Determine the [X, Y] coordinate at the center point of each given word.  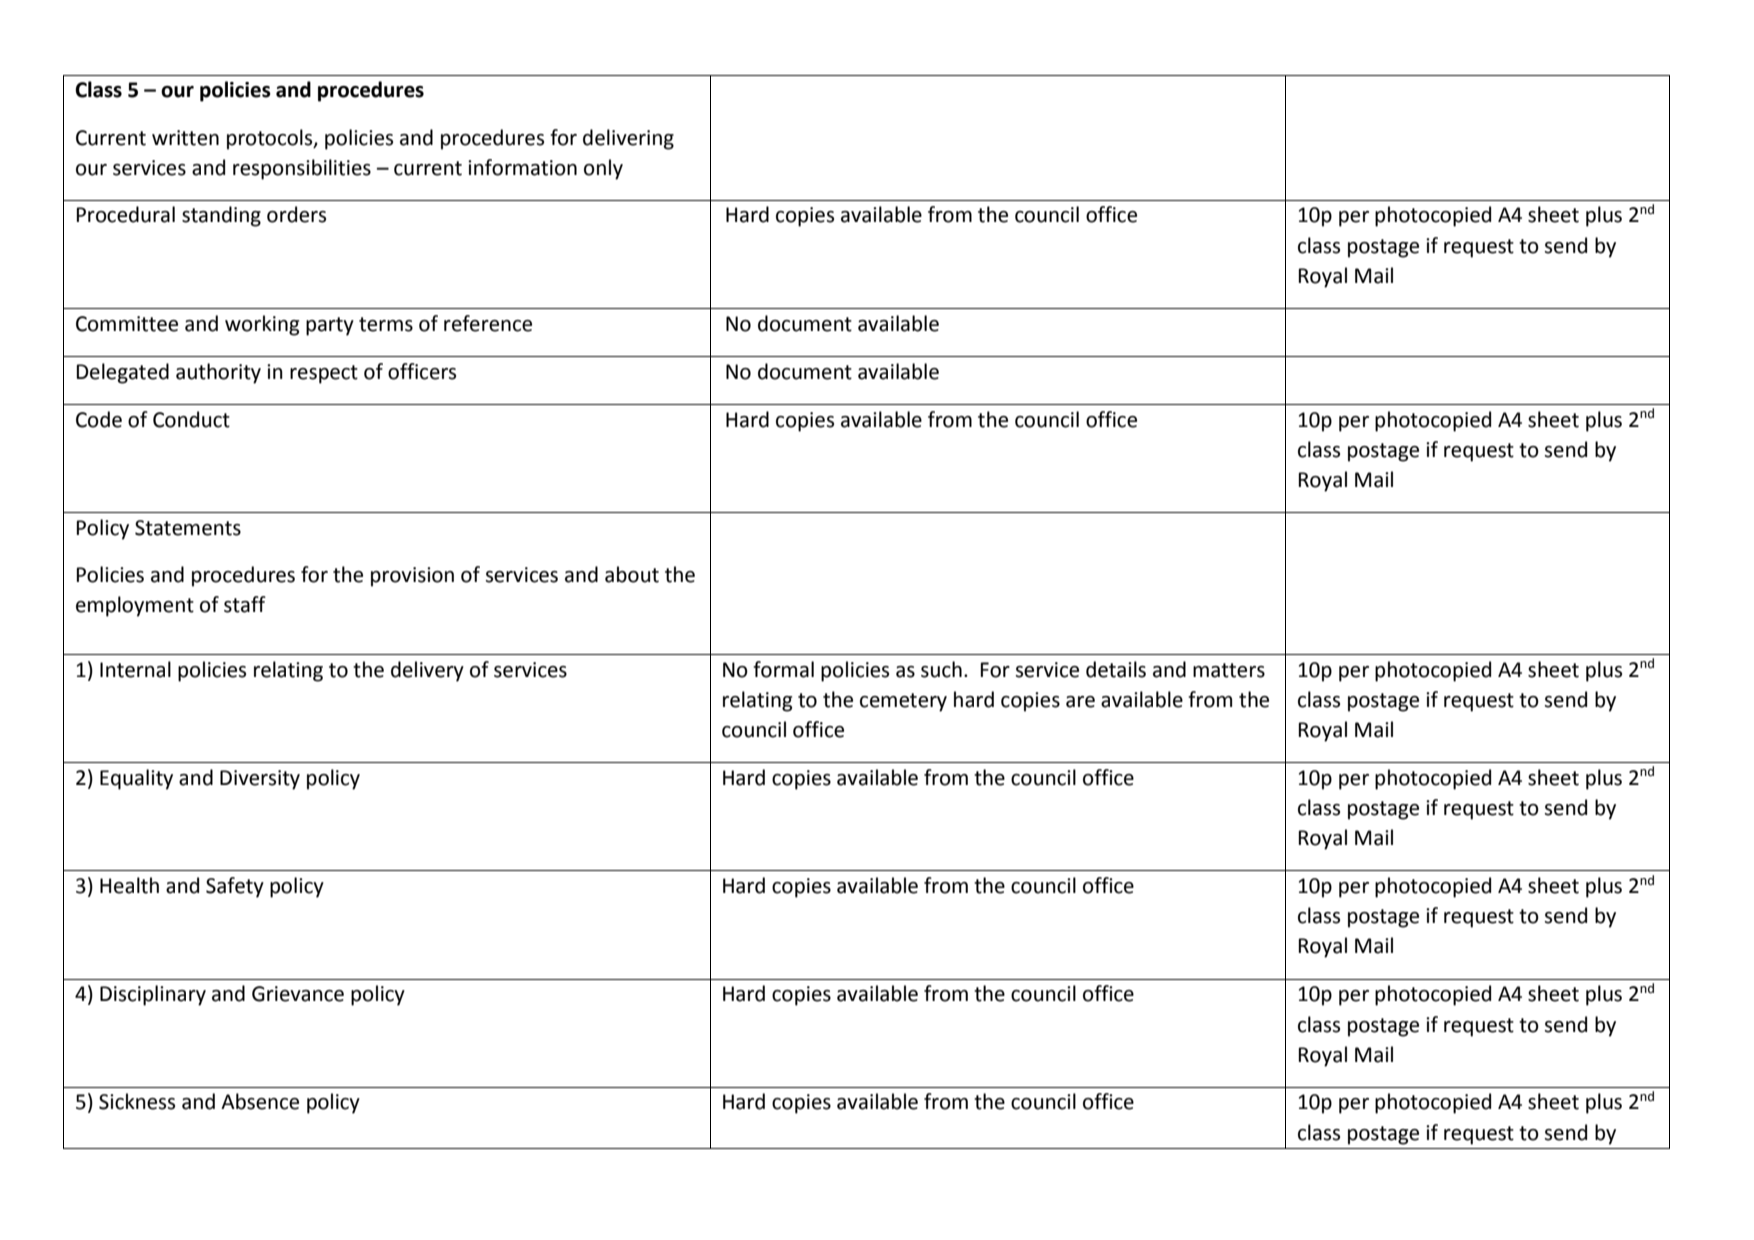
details [1116, 669]
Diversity [260, 780]
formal [783, 669]
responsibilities [302, 169]
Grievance [298, 994]
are [1080, 702]
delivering [628, 139]
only [603, 169]
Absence [260, 1101]
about [632, 574]
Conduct [191, 419]
